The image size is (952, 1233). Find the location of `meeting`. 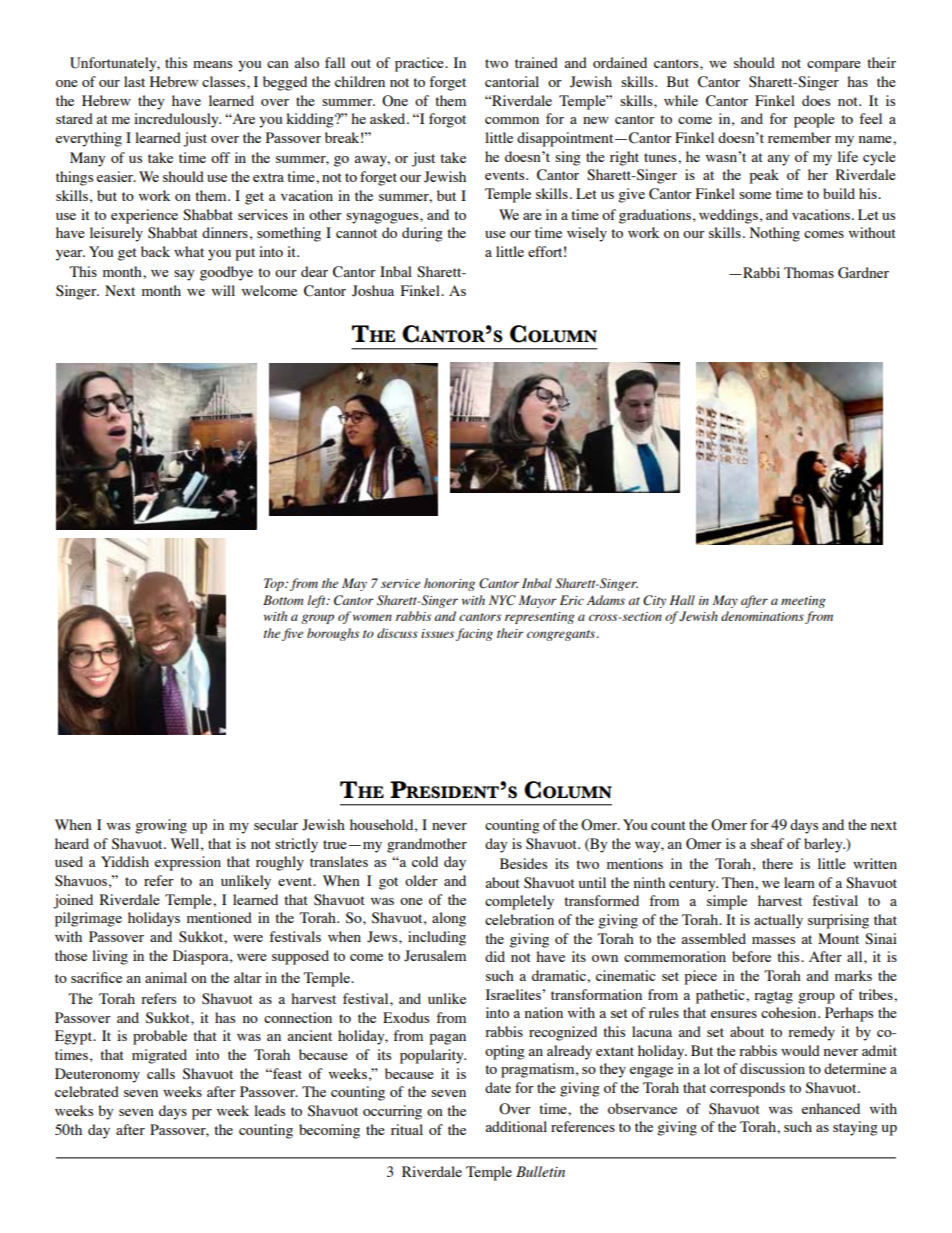

meeting is located at coordinates (803, 602).
